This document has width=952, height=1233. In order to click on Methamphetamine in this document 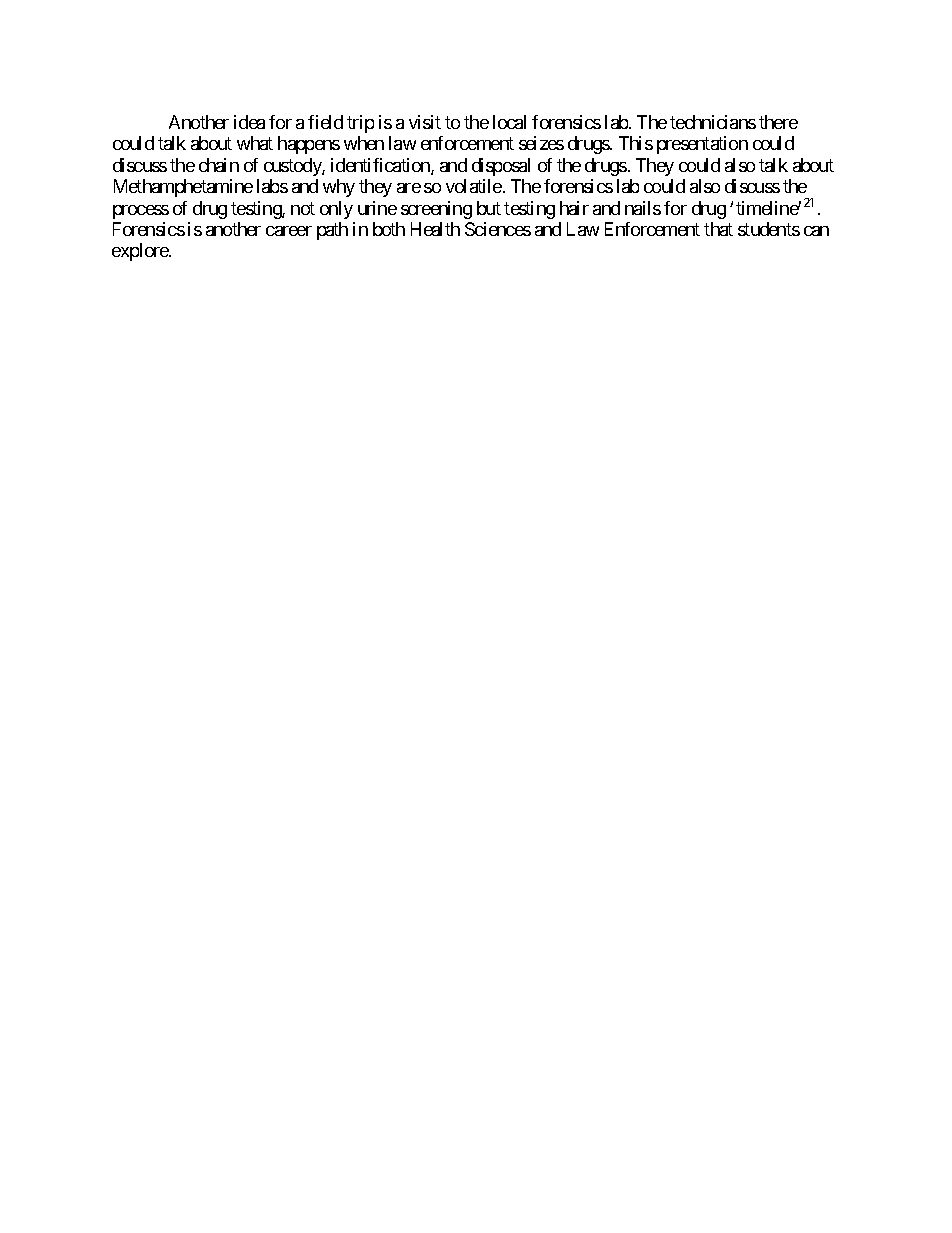, I will do `click(183, 188)`.
